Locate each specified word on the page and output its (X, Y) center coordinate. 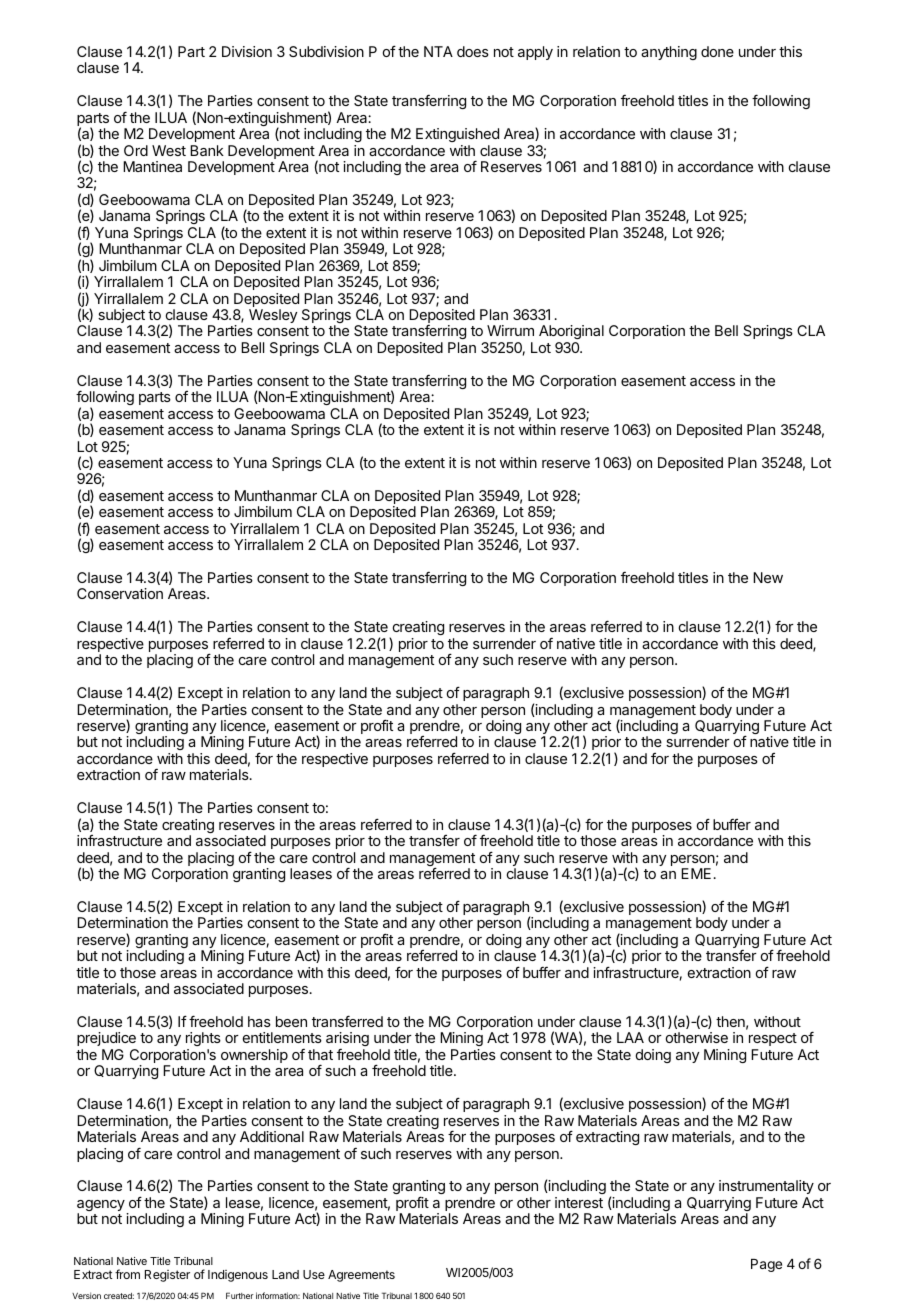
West (169, 150)
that (320, 1054)
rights (203, 1041)
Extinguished (457, 135)
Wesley (273, 316)
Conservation (120, 593)
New (768, 577)
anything (669, 53)
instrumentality (766, 1189)
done (717, 51)
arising (347, 1041)
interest (579, 1202)
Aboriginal (571, 334)
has (259, 1021)
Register (167, 1276)
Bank (207, 150)
